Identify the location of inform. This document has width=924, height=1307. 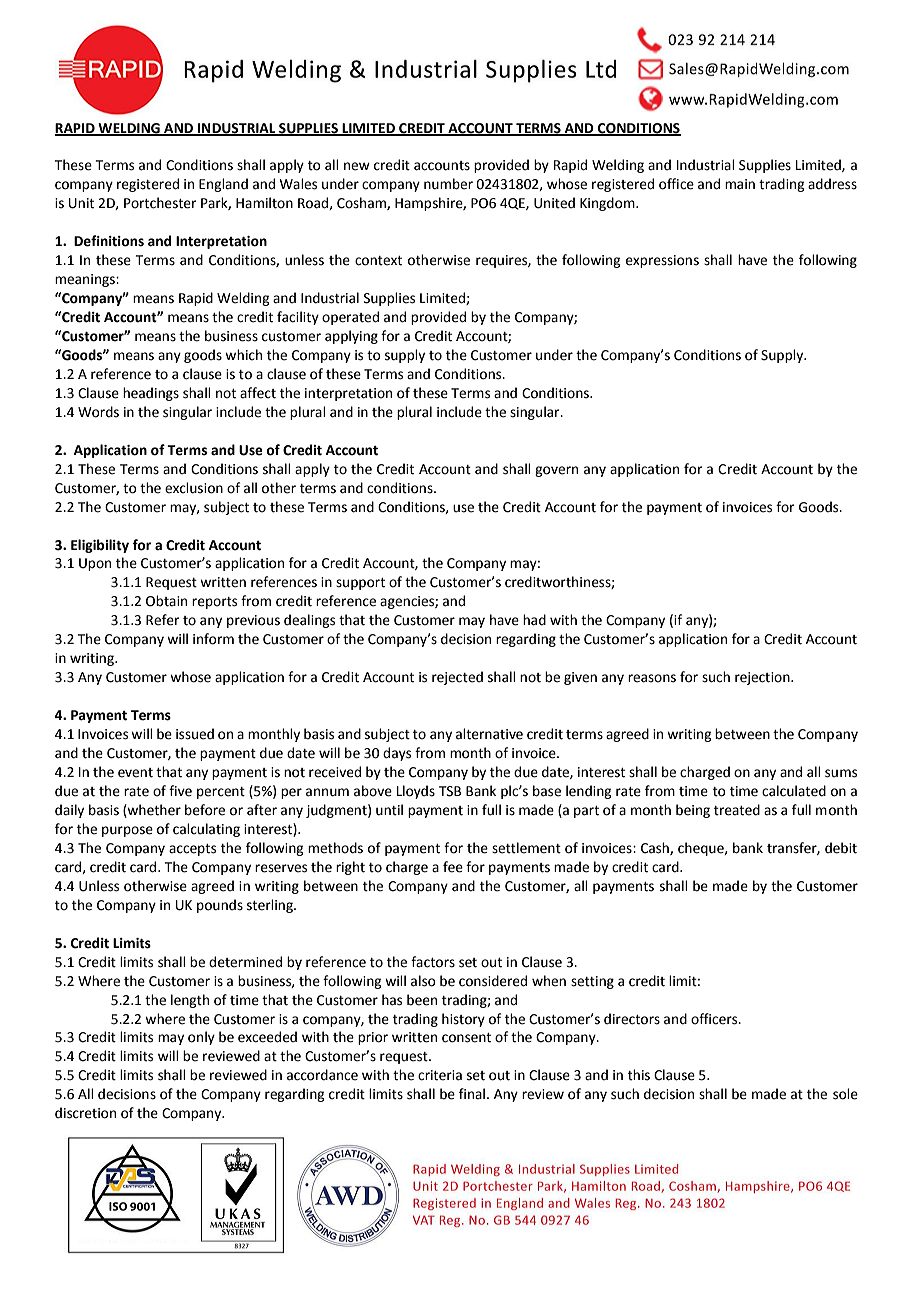
(213, 639).
